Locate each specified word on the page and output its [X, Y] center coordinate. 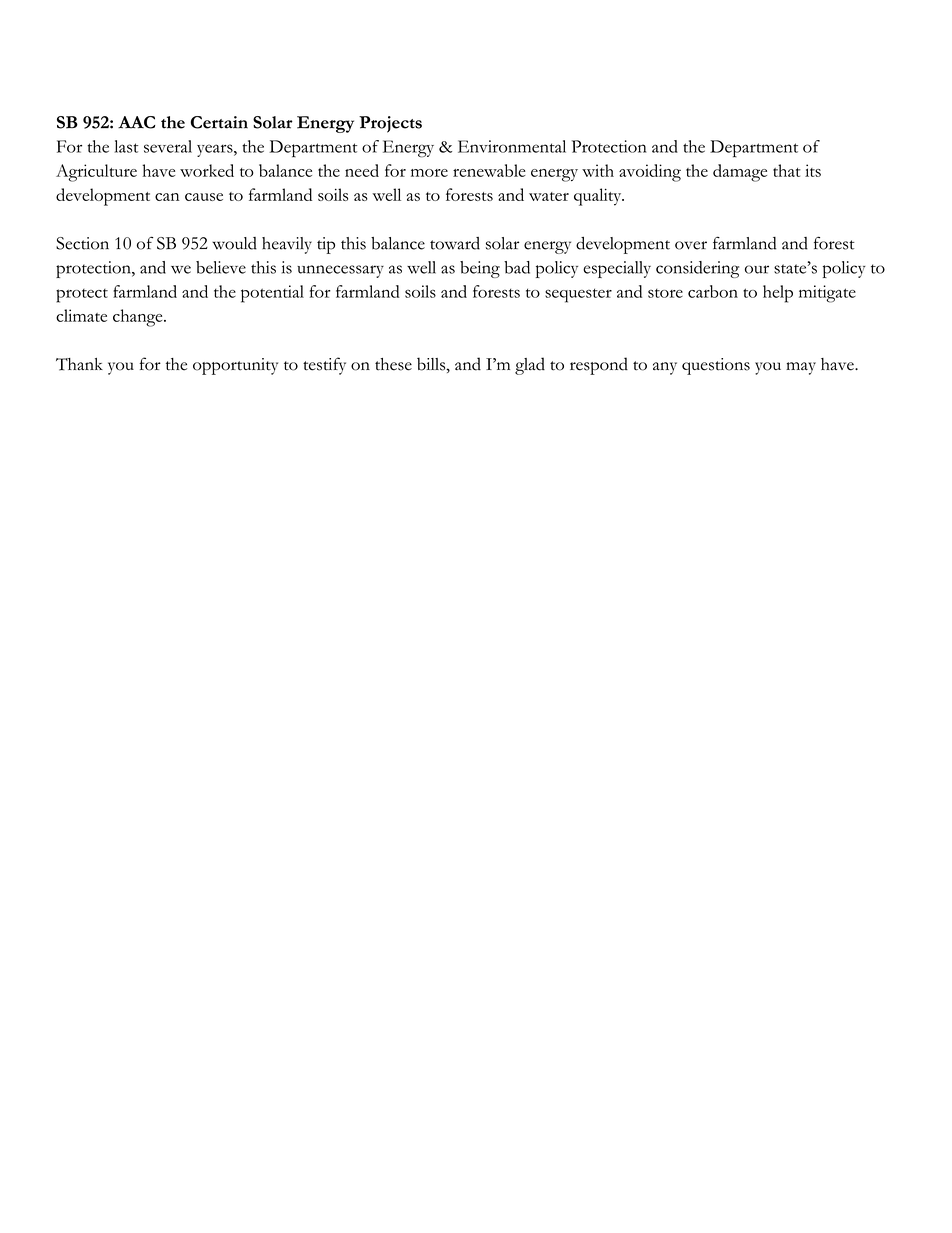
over [691, 245]
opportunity [235, 366]
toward [455, 243]
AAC [136, 122]
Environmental [512, 146]
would [234, 243]
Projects [390, 124]
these [393, 364]
